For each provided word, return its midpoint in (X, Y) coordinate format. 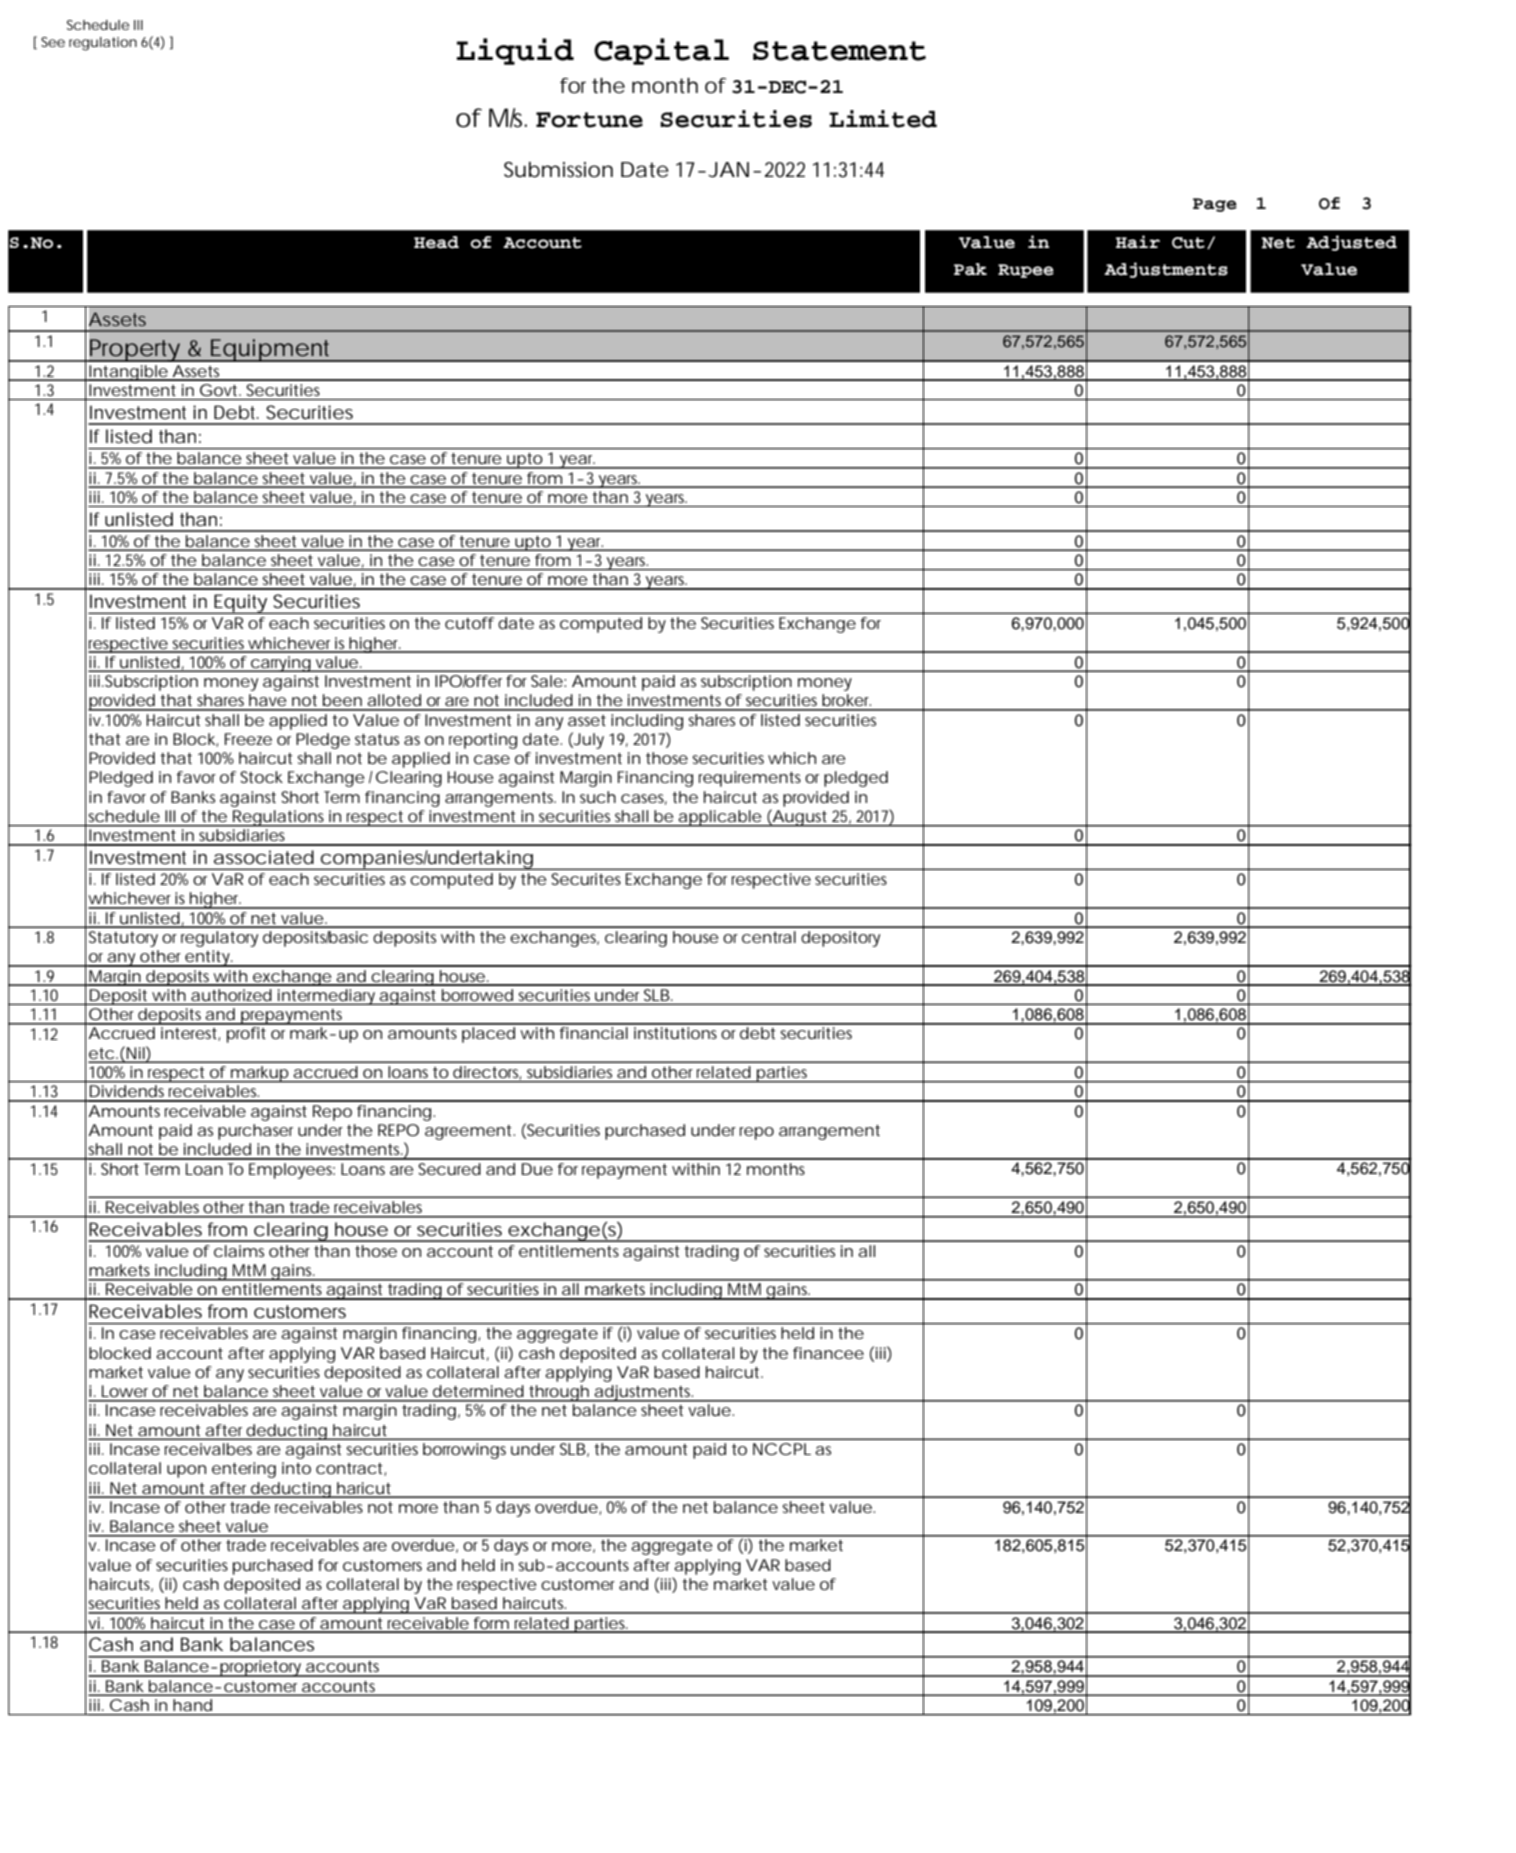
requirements (750, 779)
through (559, 1393)
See (53, 42)
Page (1215, 205)
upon (186, 1471)
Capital (661, 51)
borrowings (464, 1451)
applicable (719, 818)
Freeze (248, 739)
